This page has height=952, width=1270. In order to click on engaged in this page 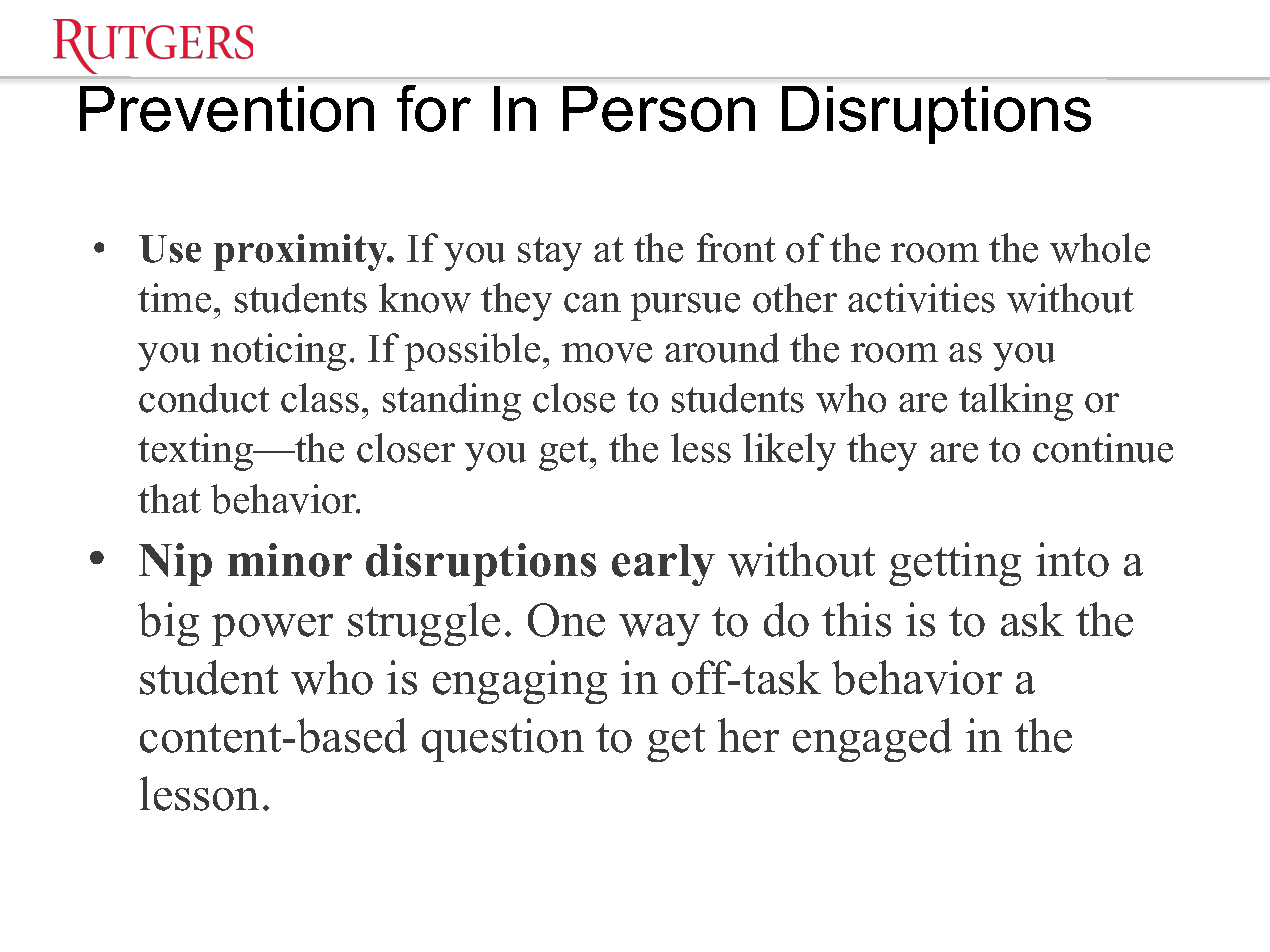, I will do `click(872, 740)`.
